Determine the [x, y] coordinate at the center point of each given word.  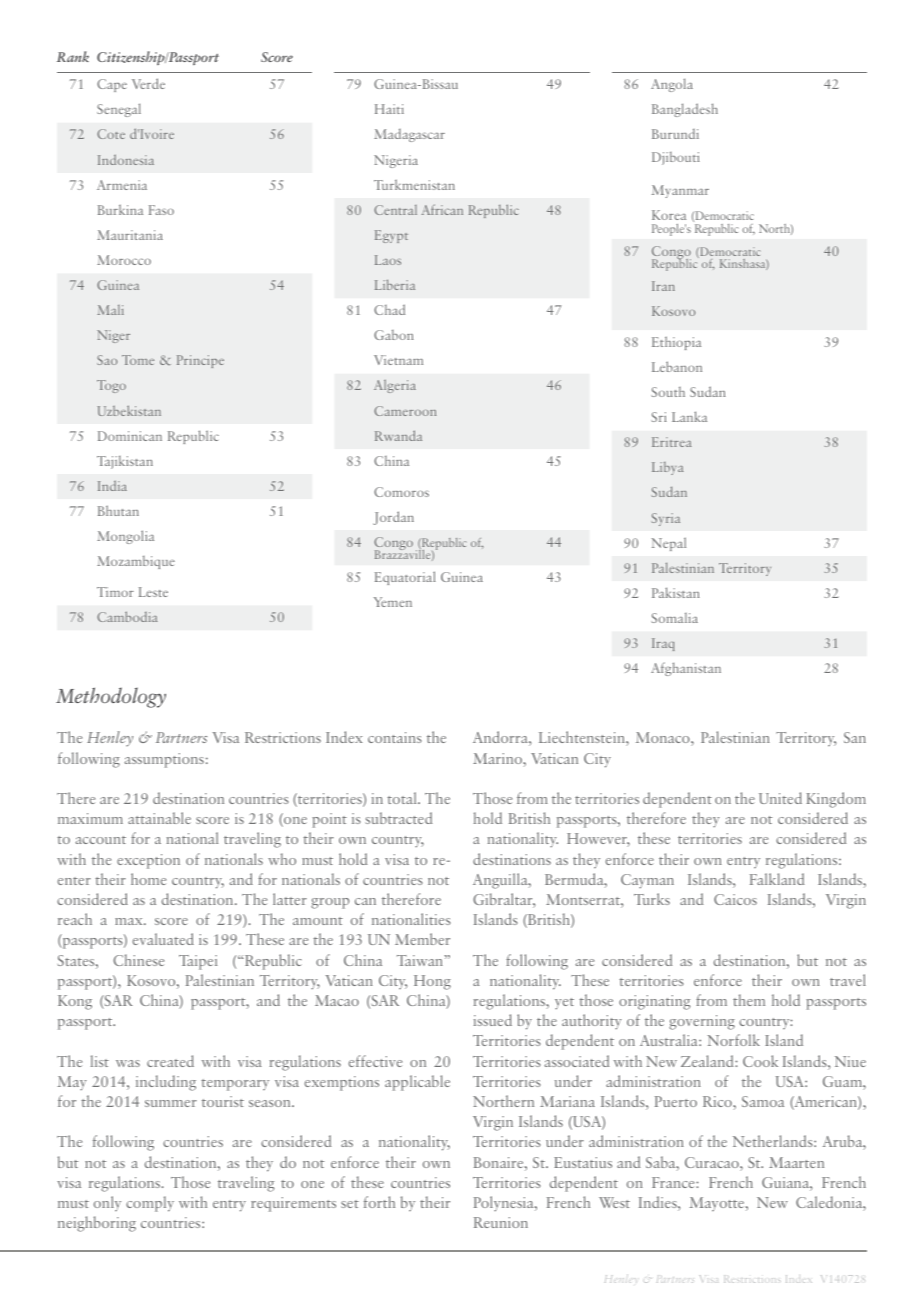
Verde [148, 83]
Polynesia [505, 1203]
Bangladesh [685, 110]
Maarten [796, 1162]
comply [150, 1204]
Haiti [389, 109]
